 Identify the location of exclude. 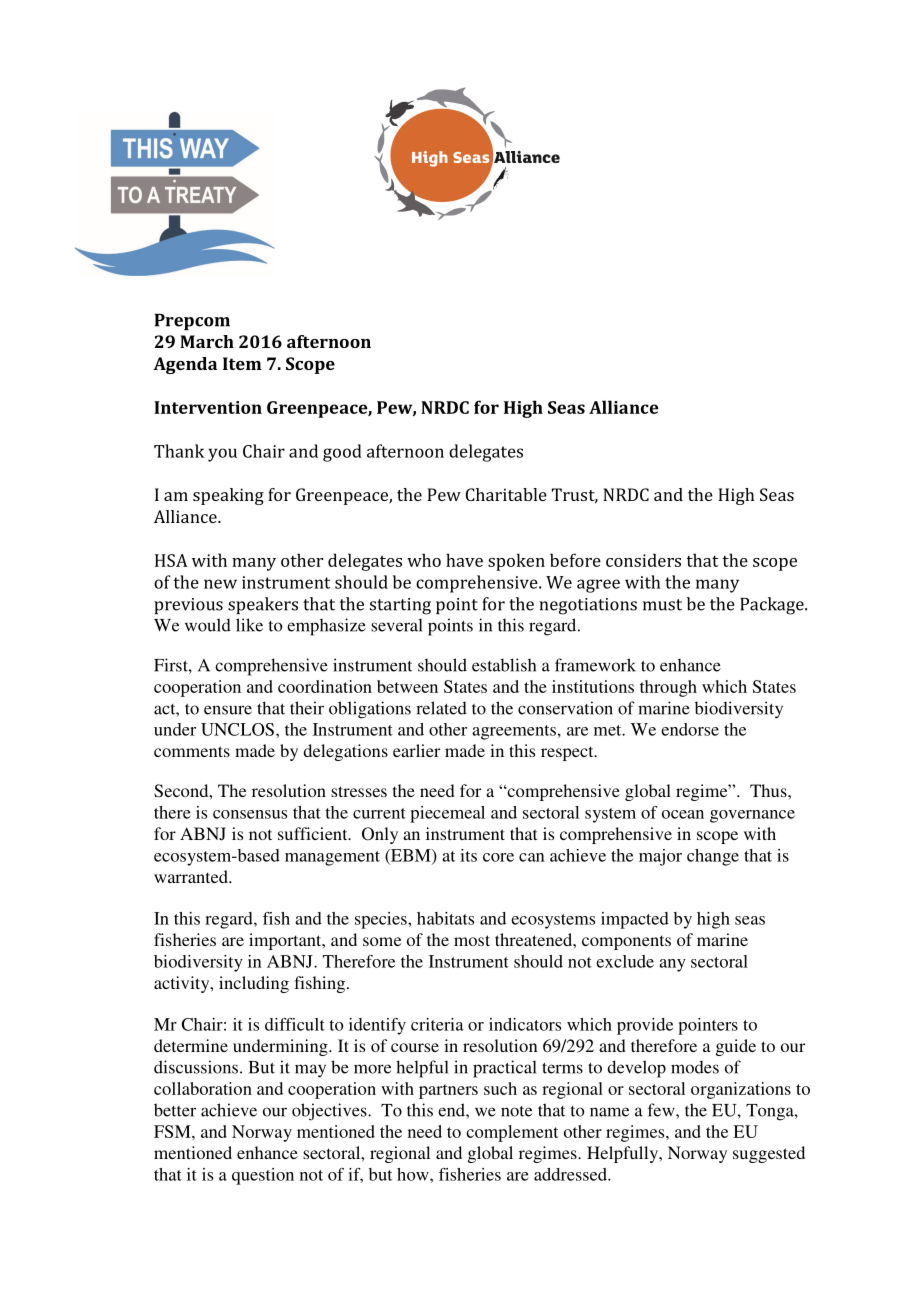
(625, 961).
